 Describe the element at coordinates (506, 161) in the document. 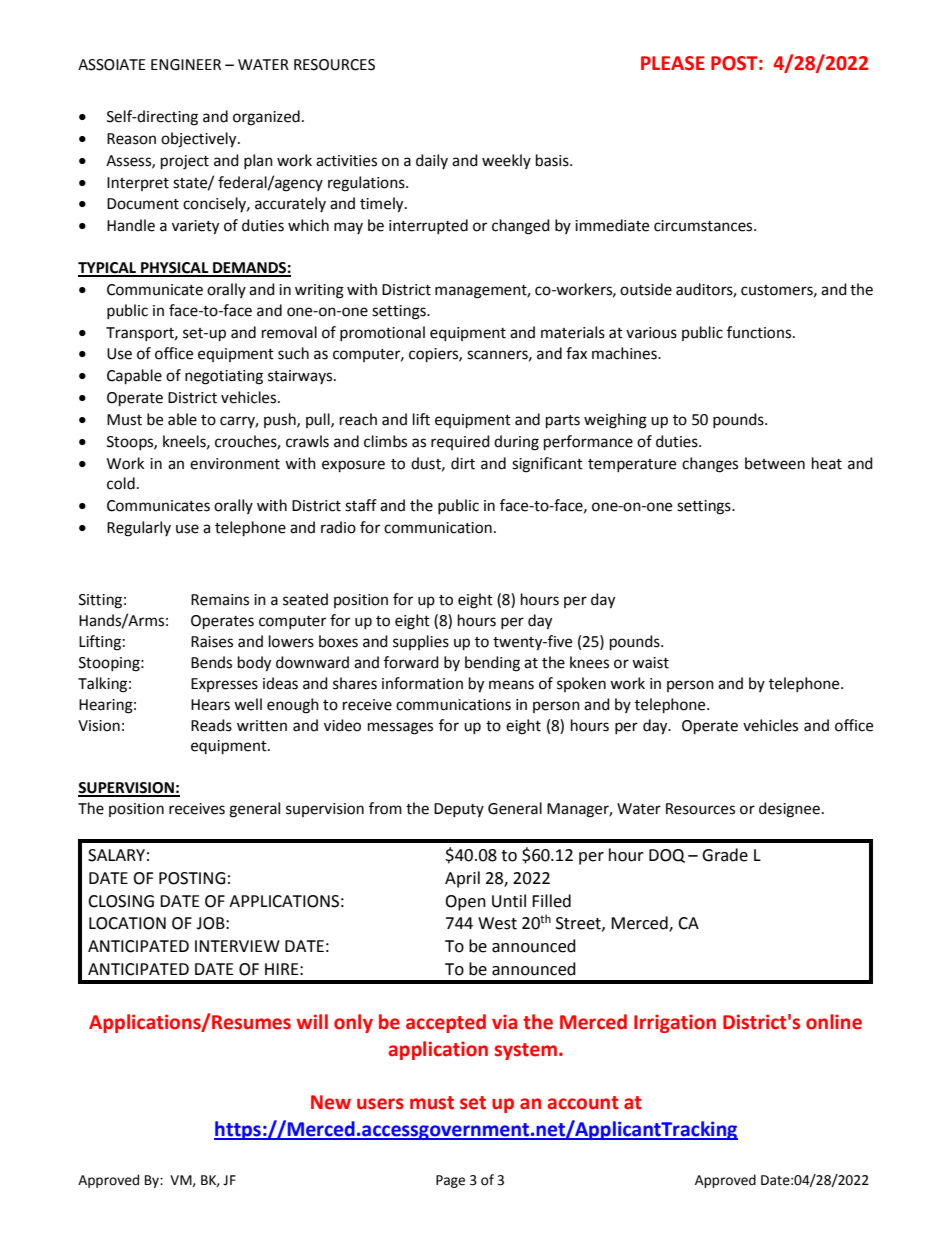

I see `weekly` at that location.
